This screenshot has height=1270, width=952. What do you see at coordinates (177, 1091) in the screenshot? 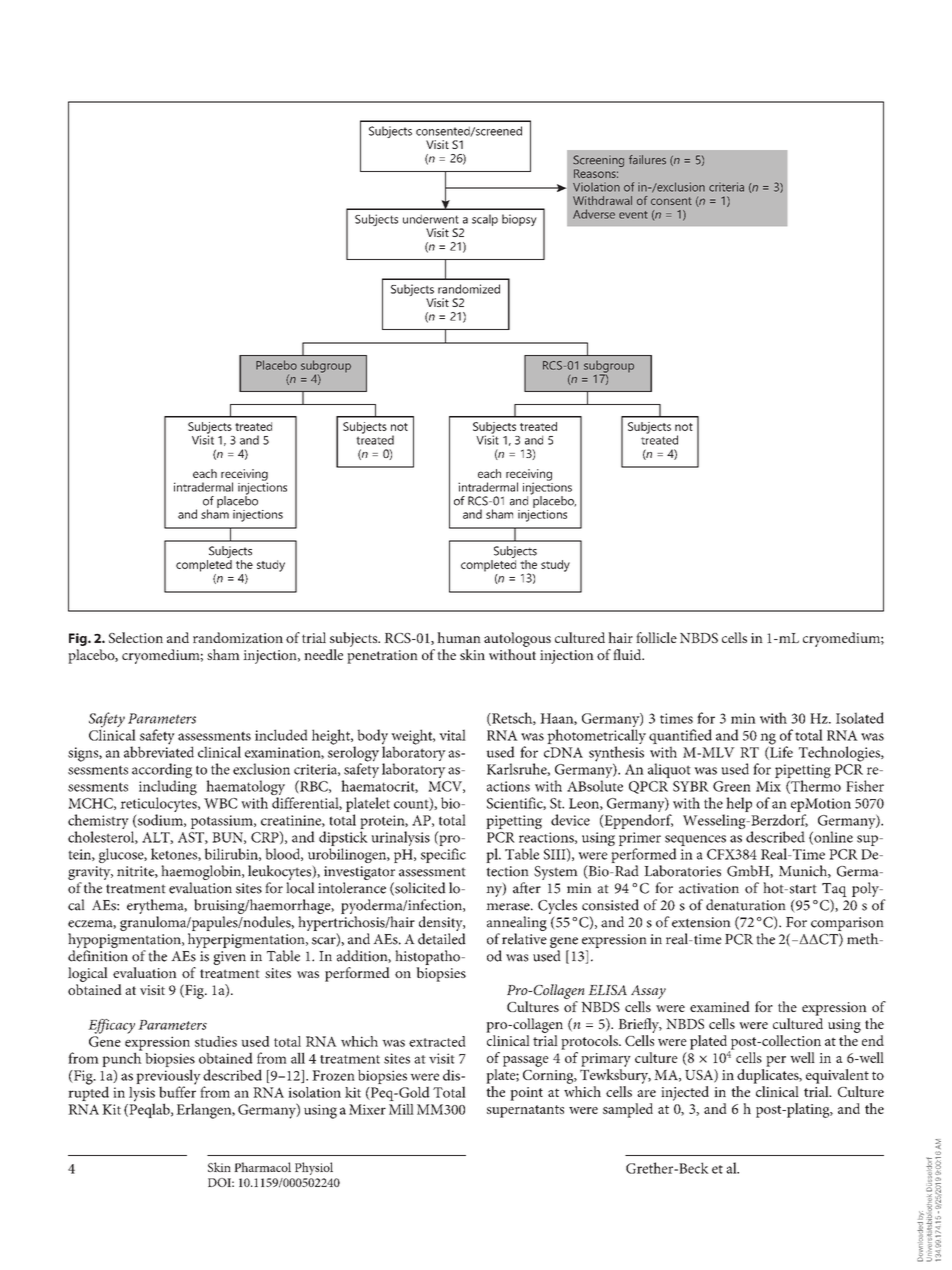
I see `buffer` at bounding box center [177, 1091].
